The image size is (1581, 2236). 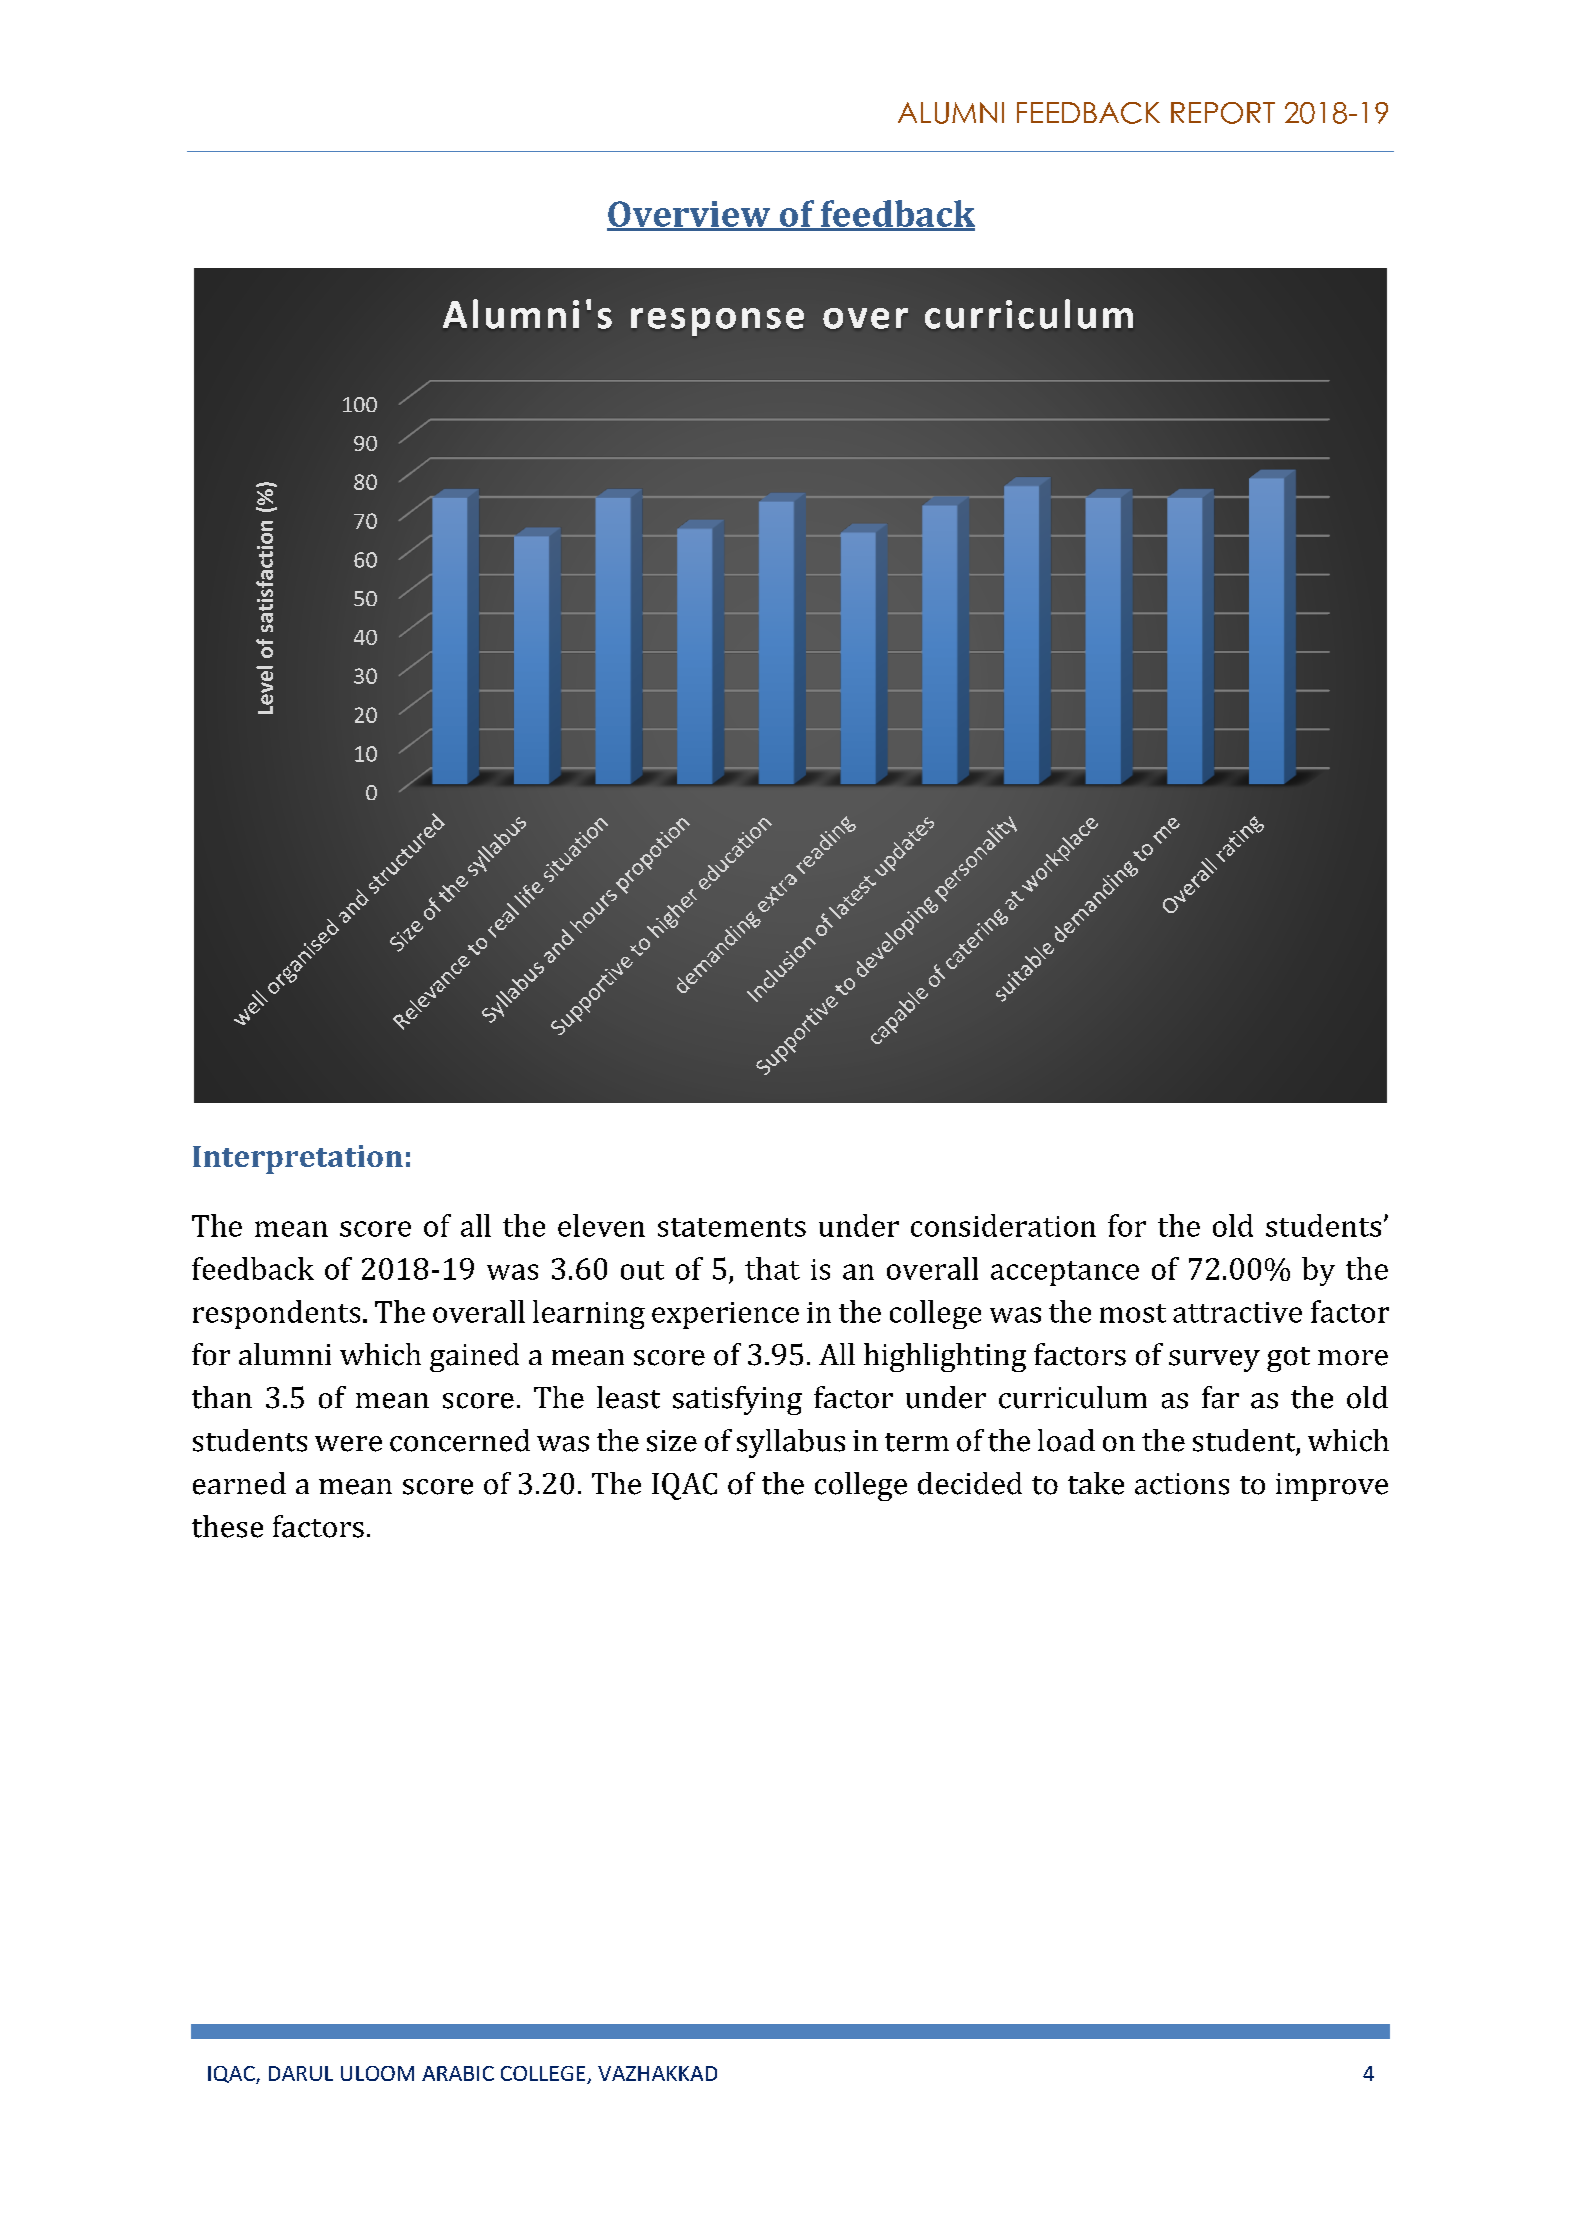 I want to click on acceptance, so click(x=1065, y=1273).
